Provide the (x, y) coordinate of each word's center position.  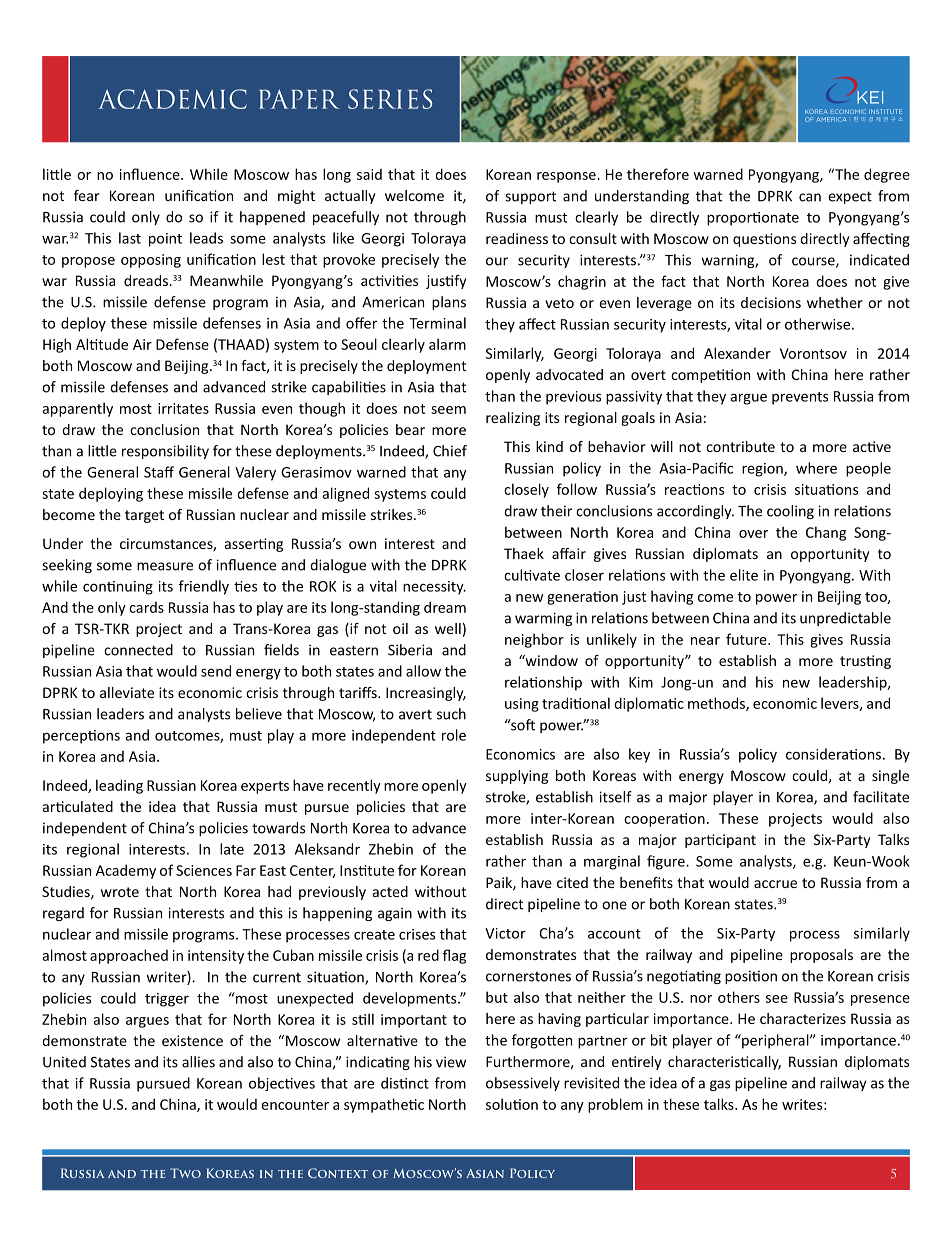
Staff (159, 472)
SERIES (390, 99)
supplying (517, 777)
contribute (740, 446)
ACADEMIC (172, 99)
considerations (833, 754)
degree (887, 175)
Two (185, 1173)
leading (119, 786)
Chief (450, 451)
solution (512, 1104)
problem (615, 1105)
